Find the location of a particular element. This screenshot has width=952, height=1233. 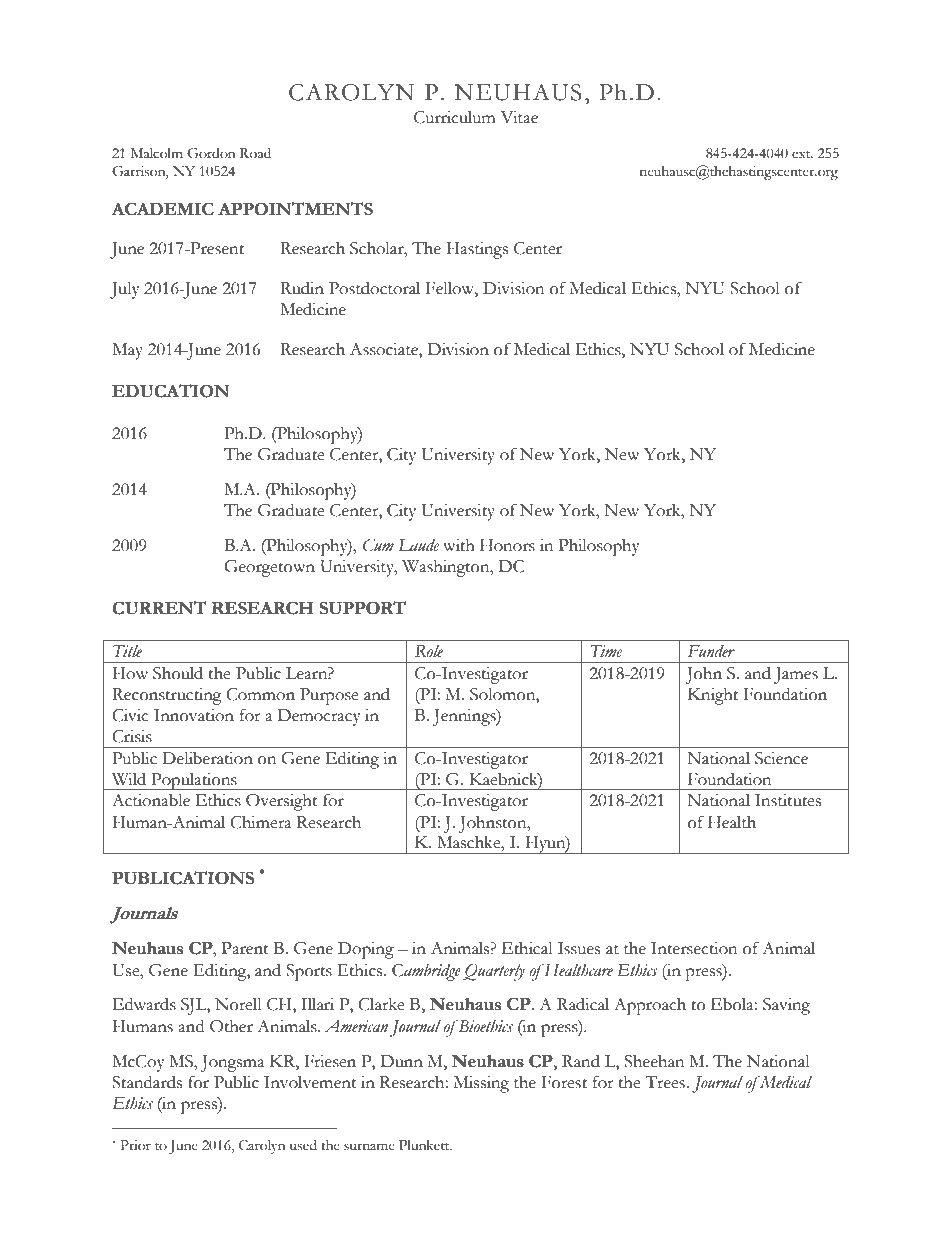

Parent is located at coordinates (245, 948).
